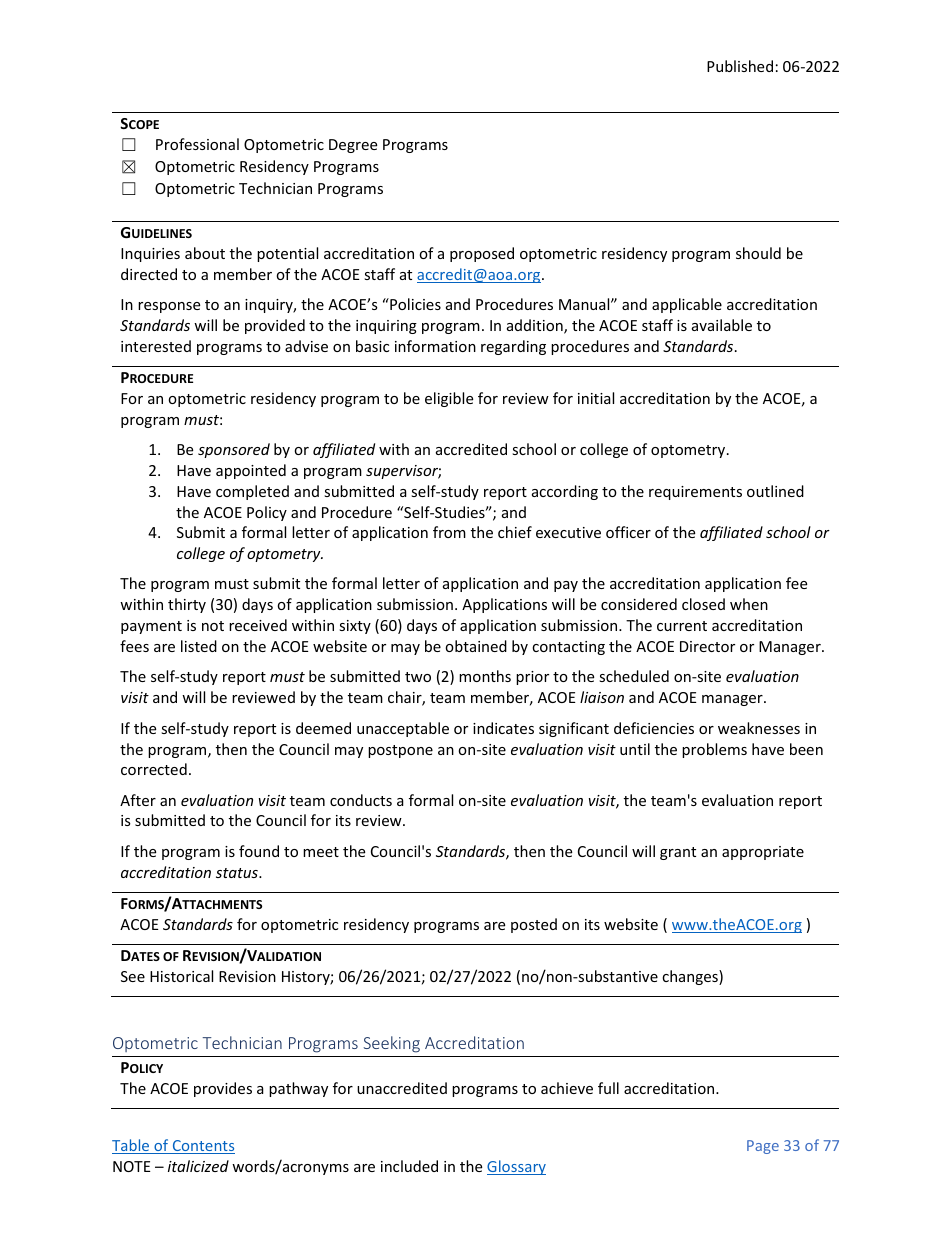  Describe the element at coordinates (238, 873) in the screenshot. I see `status` at that location.
